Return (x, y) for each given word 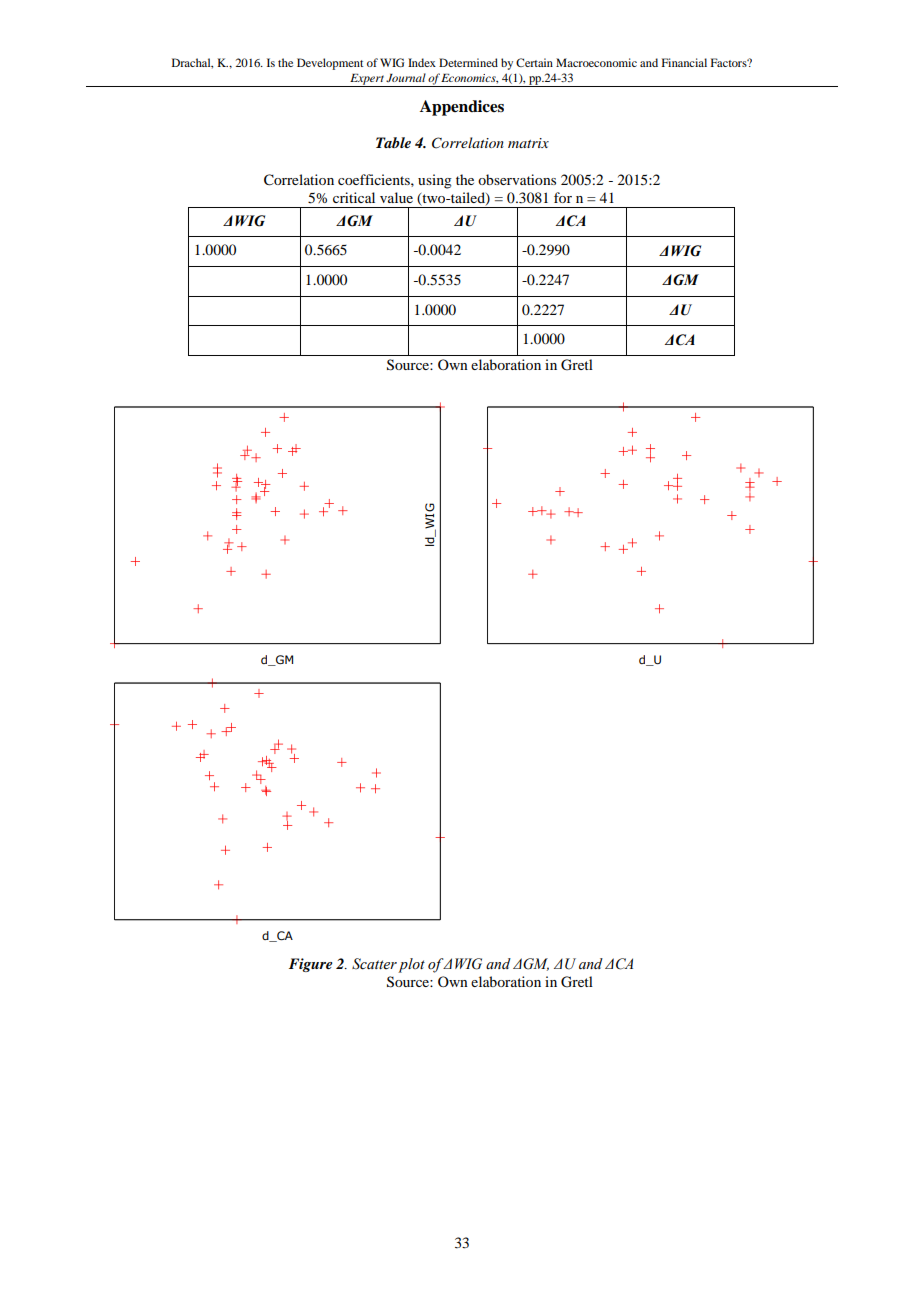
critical (354, 197)
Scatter (374, 964)
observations (517, 179)
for (563, 197)
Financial (684, 62)
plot (411, 965)
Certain (534, 62)
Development (330, 64)
